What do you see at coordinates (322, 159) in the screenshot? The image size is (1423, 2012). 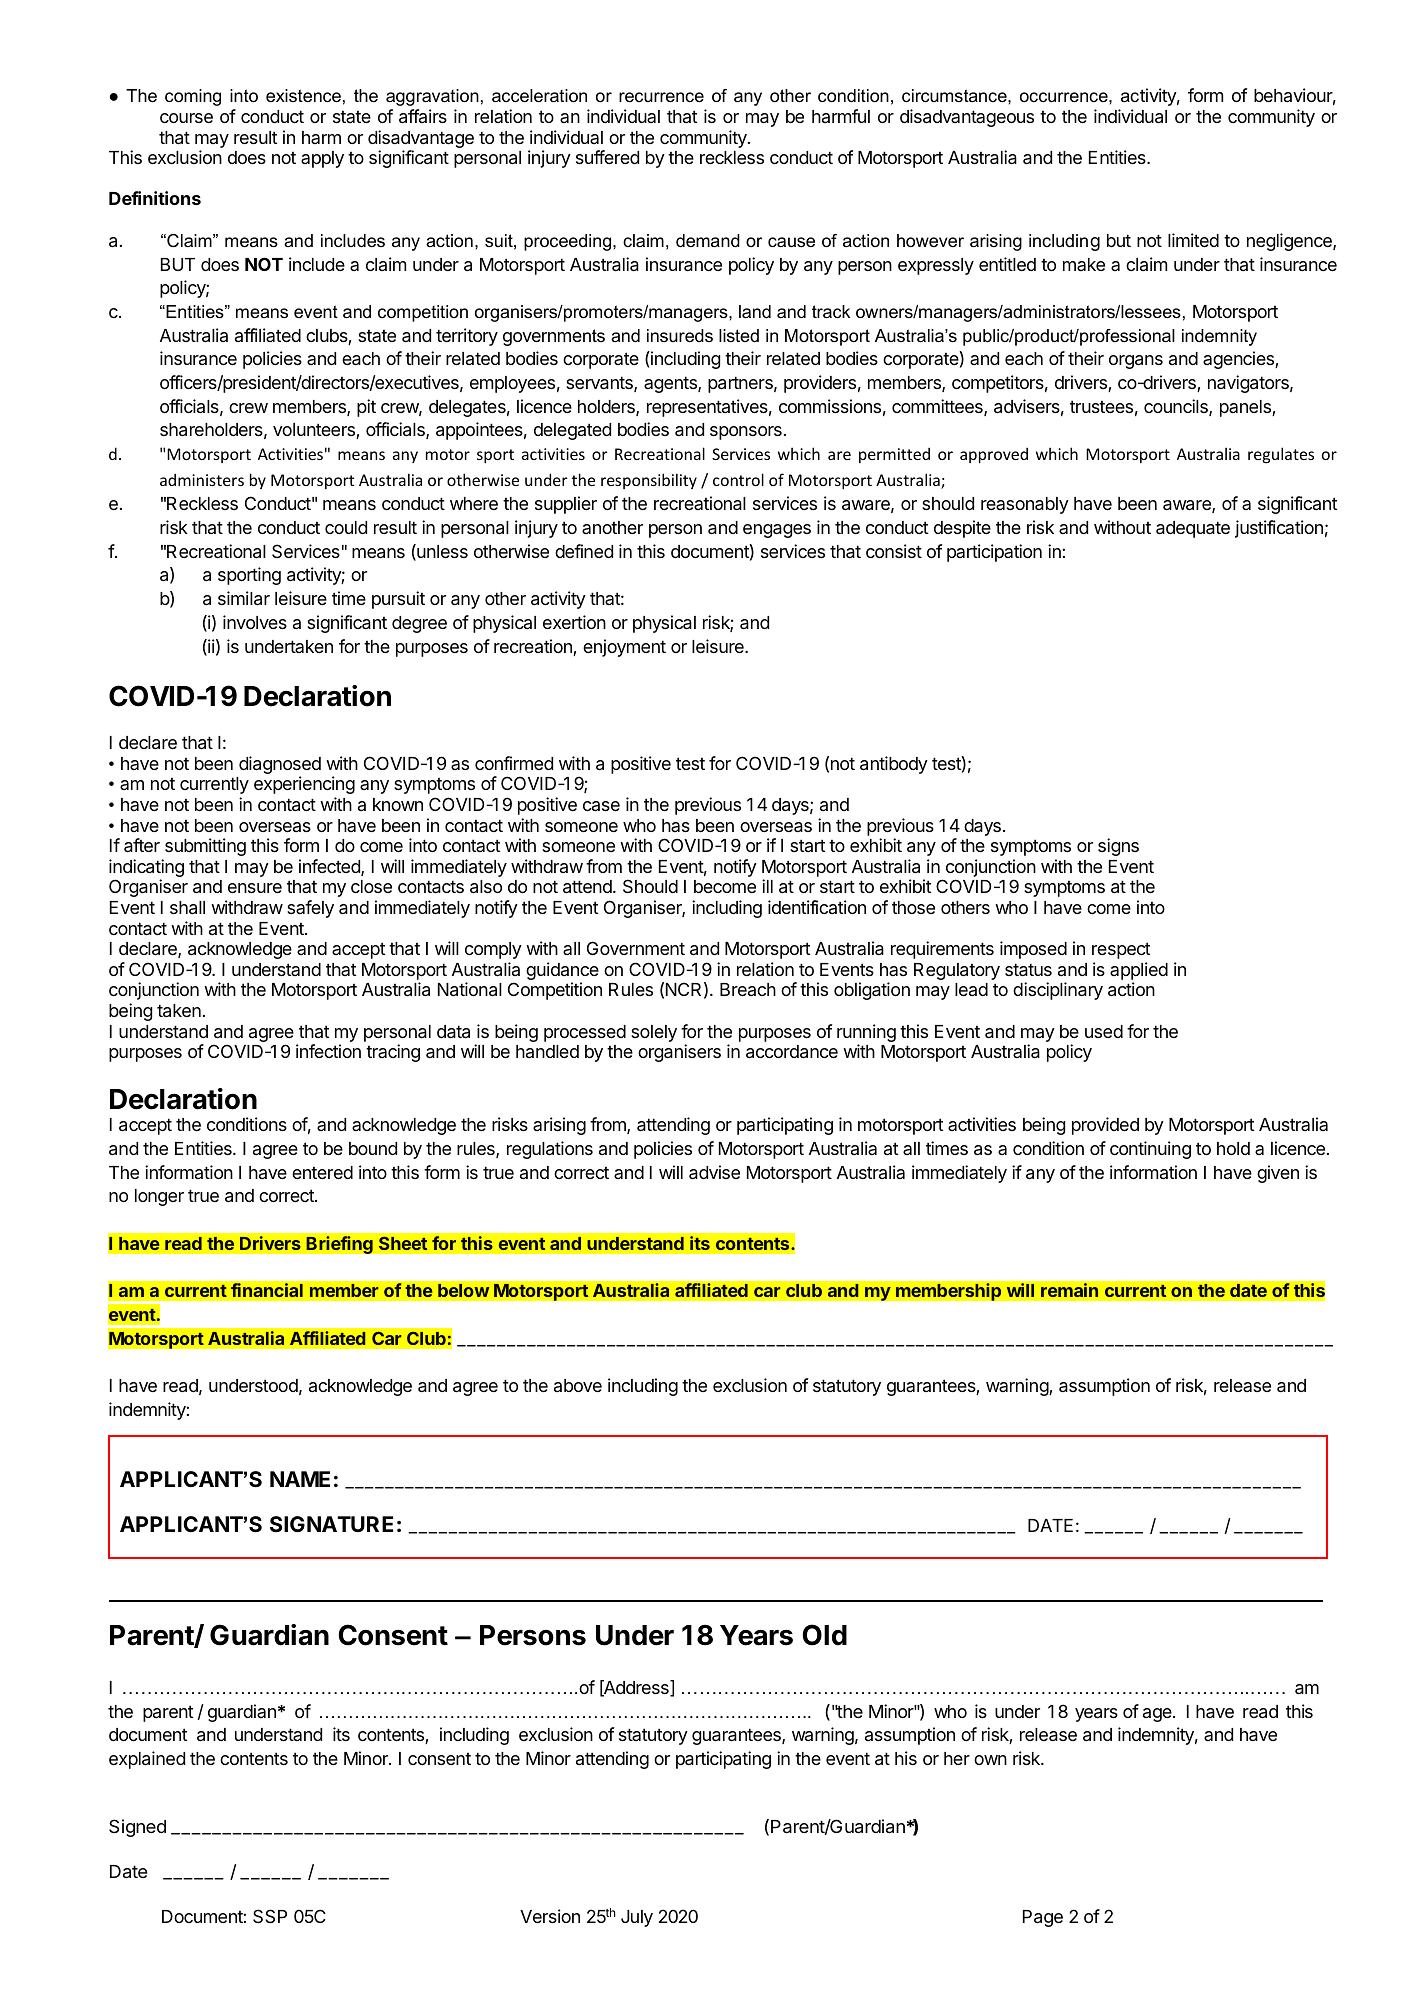 I see `apply` at bounding box center [322, 159].
